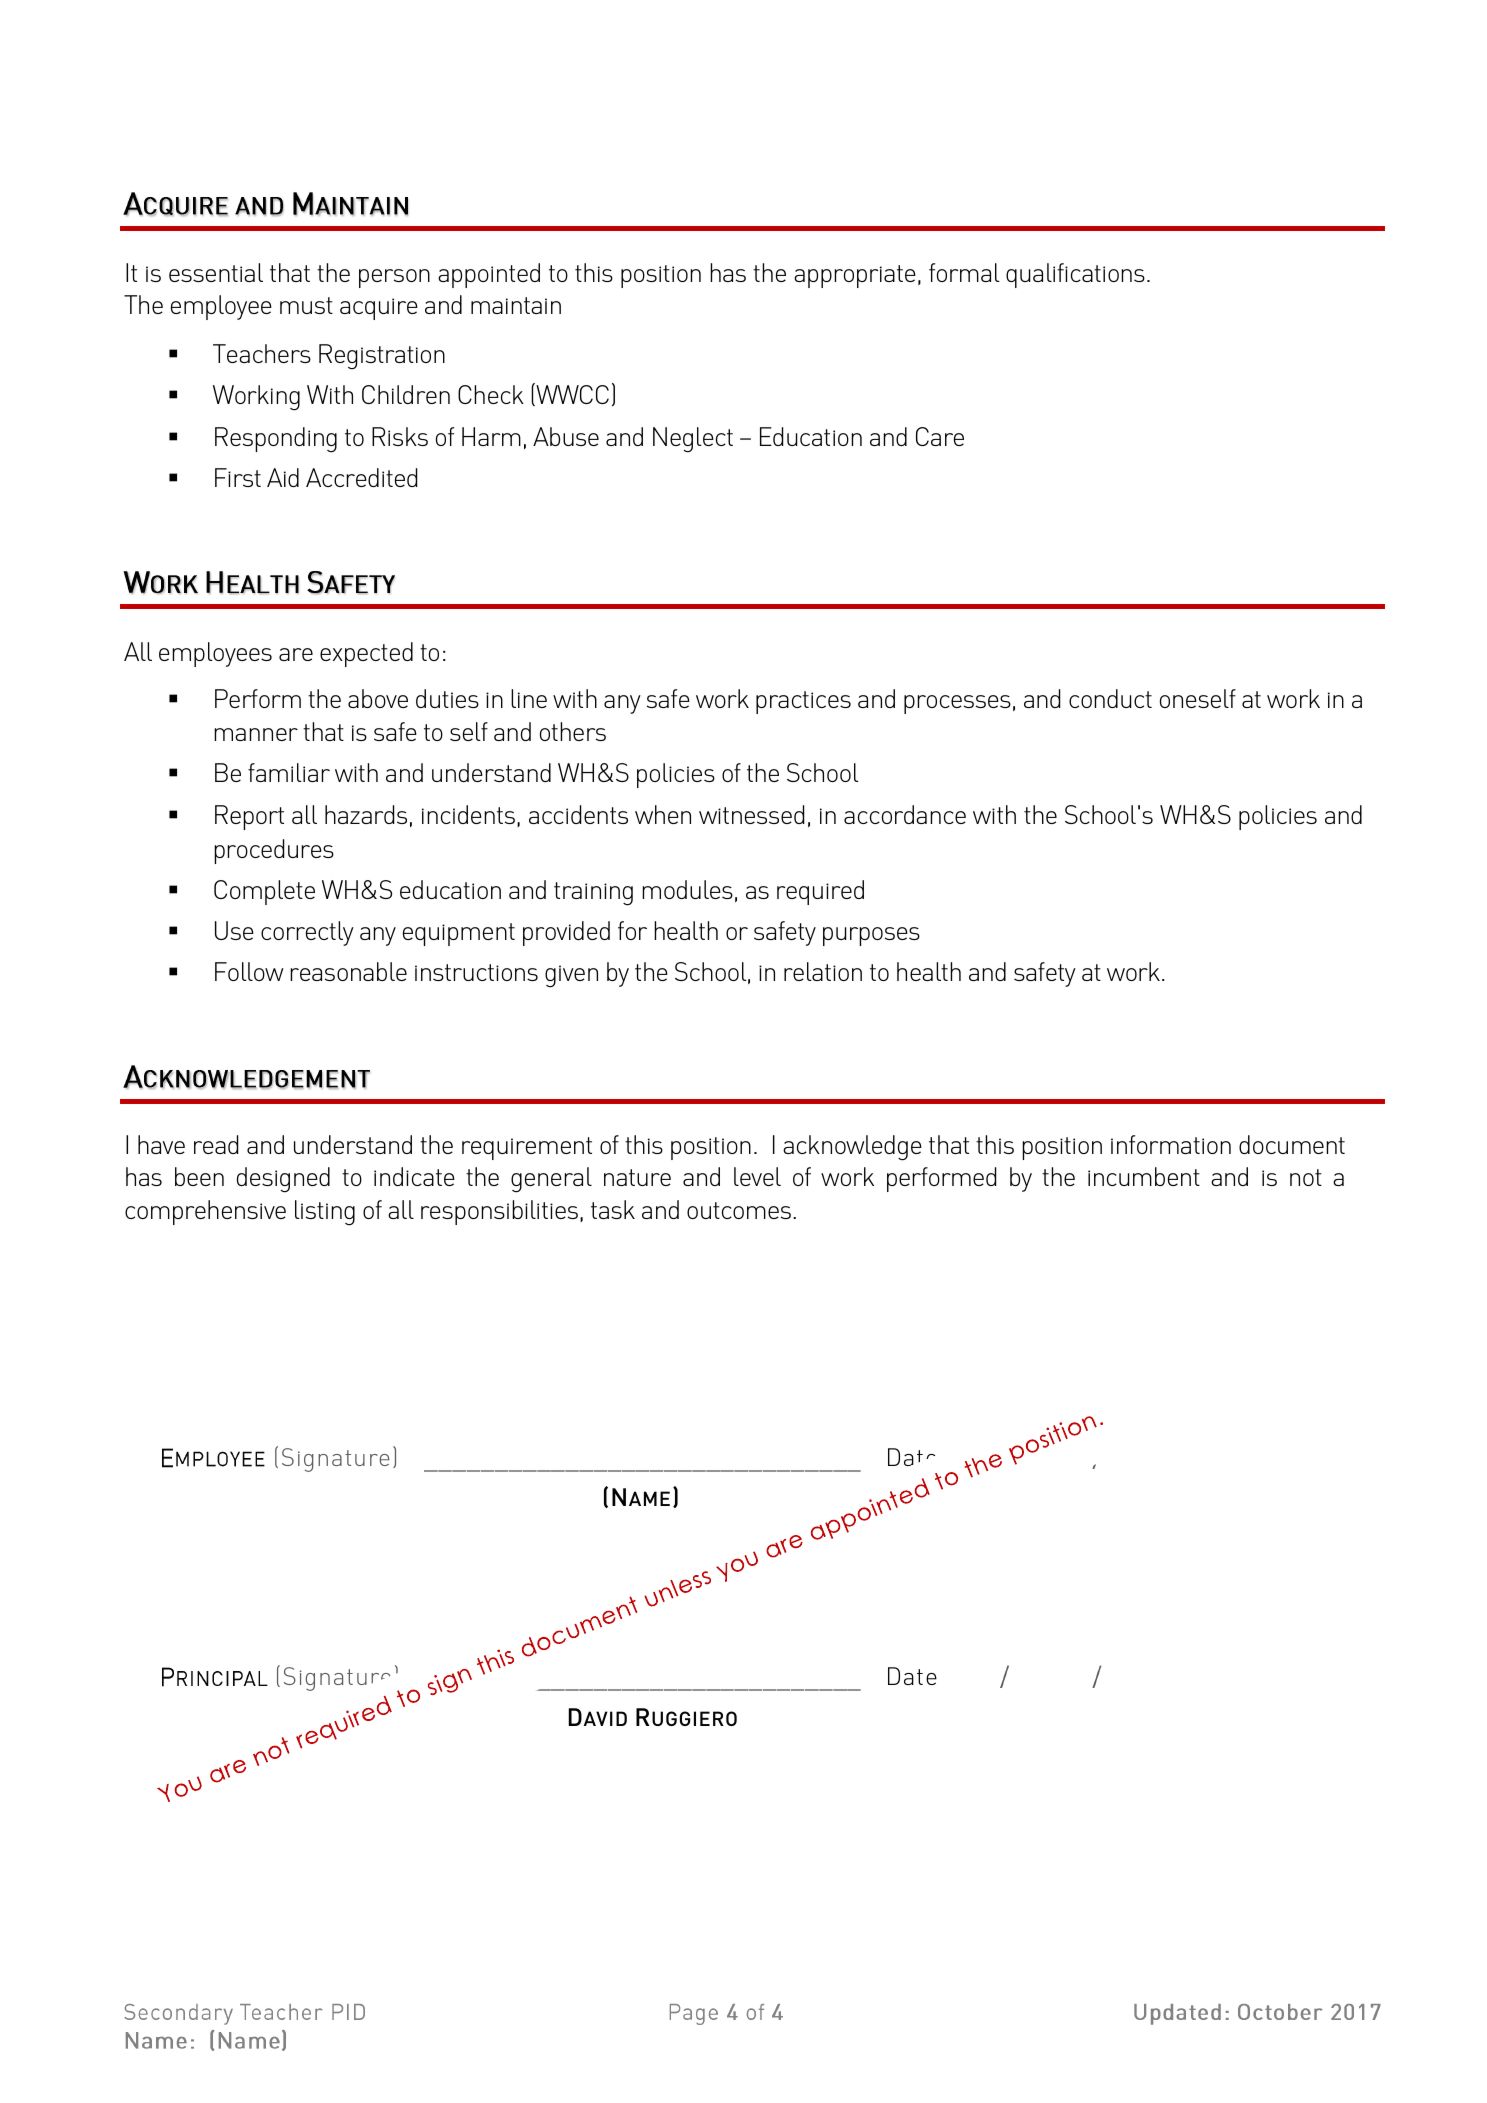 Image resolution: width=1487 pixels, height=2103 pixels. Describe the element at coordinates (366, 654) in the image. I see `expected` at that location.
